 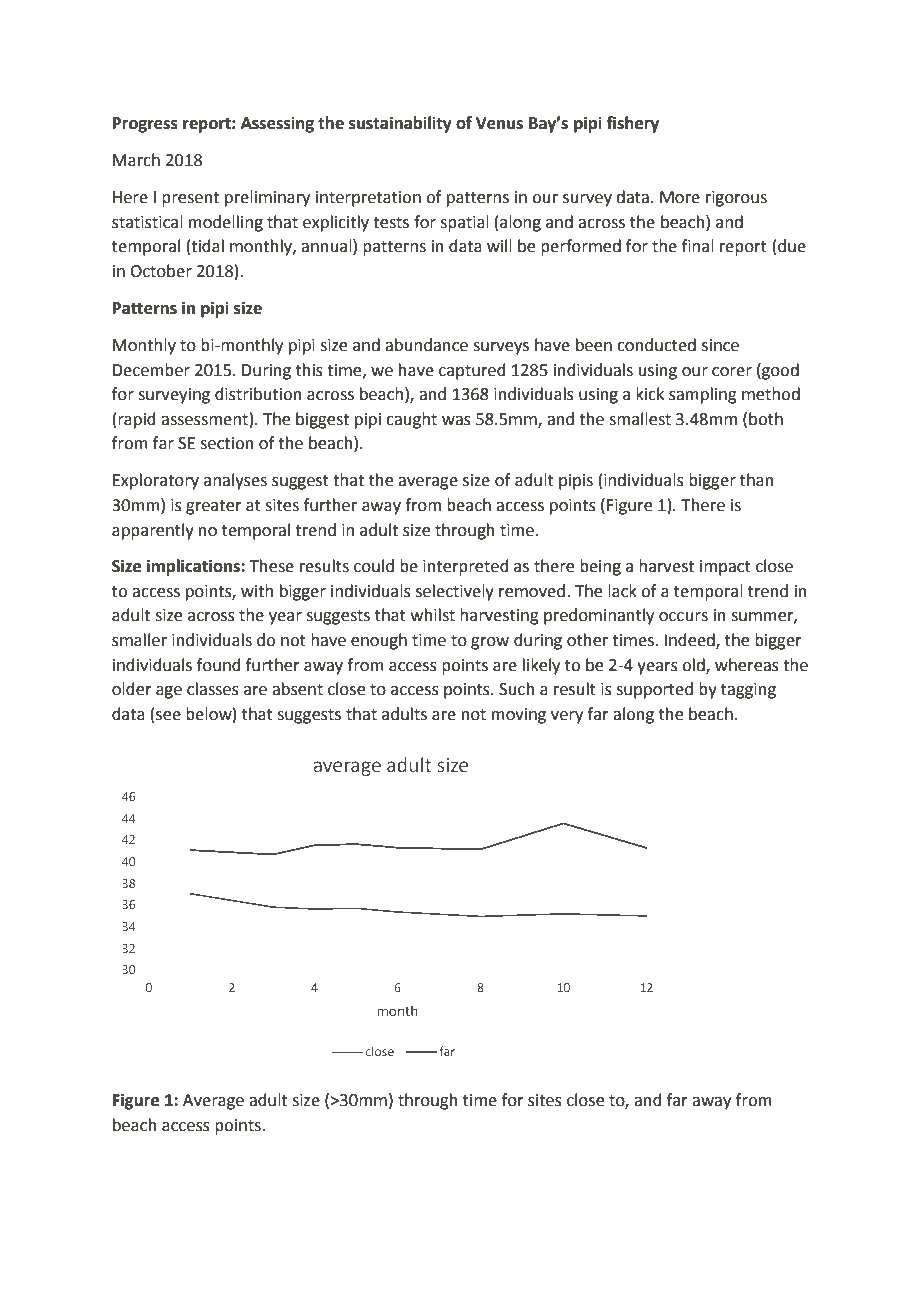 What do you see at coordinates (633, 124) in the screenshot?
I see `fishery` at bounding box center [633, 124].
